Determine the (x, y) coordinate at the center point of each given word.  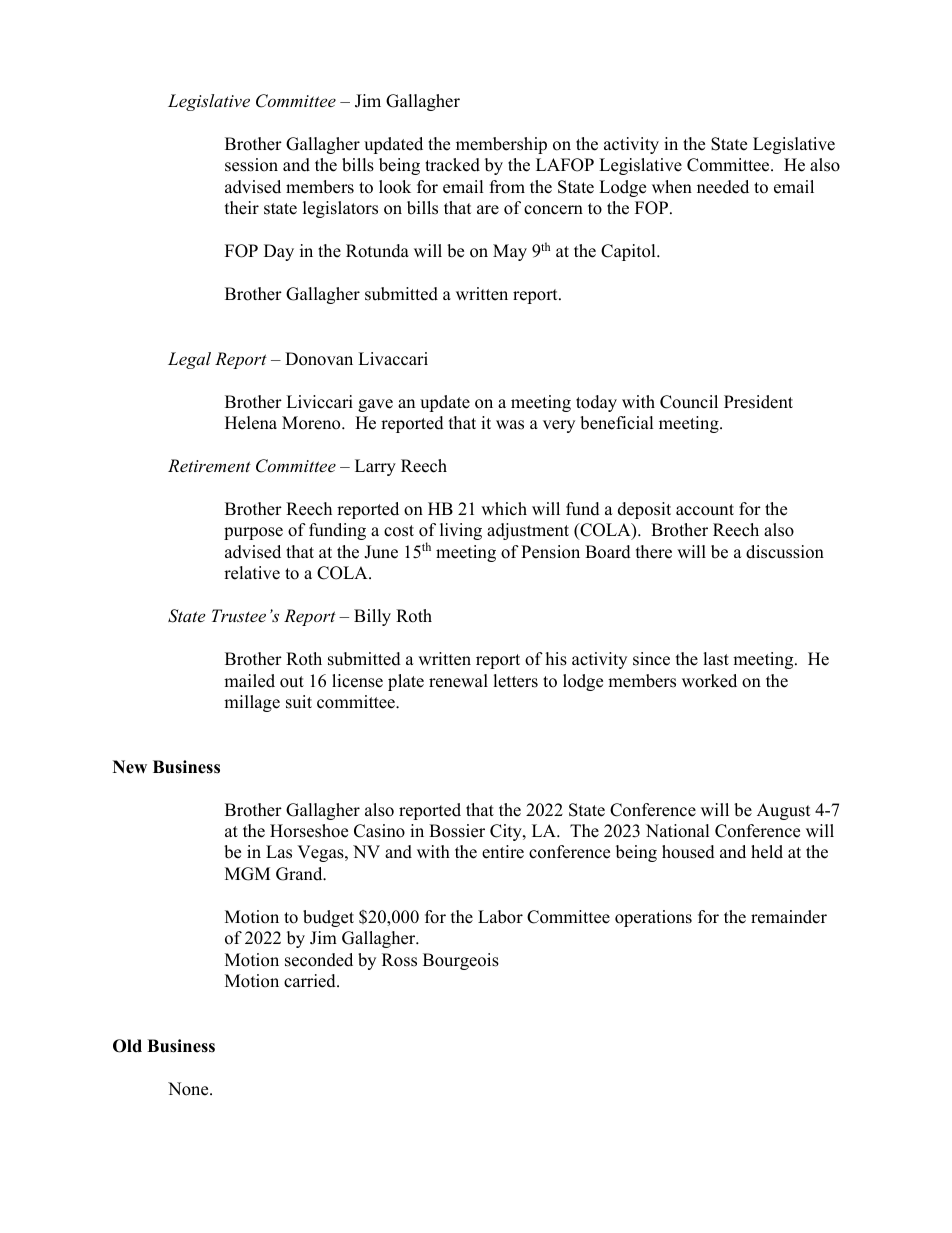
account (705, 510)
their (242, 208)
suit (299, 702)
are (488, 210)
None (189, 1089)
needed (723, 187)
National (678, 831)
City (507, 832)
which (504, 509)
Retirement (209, 465)
